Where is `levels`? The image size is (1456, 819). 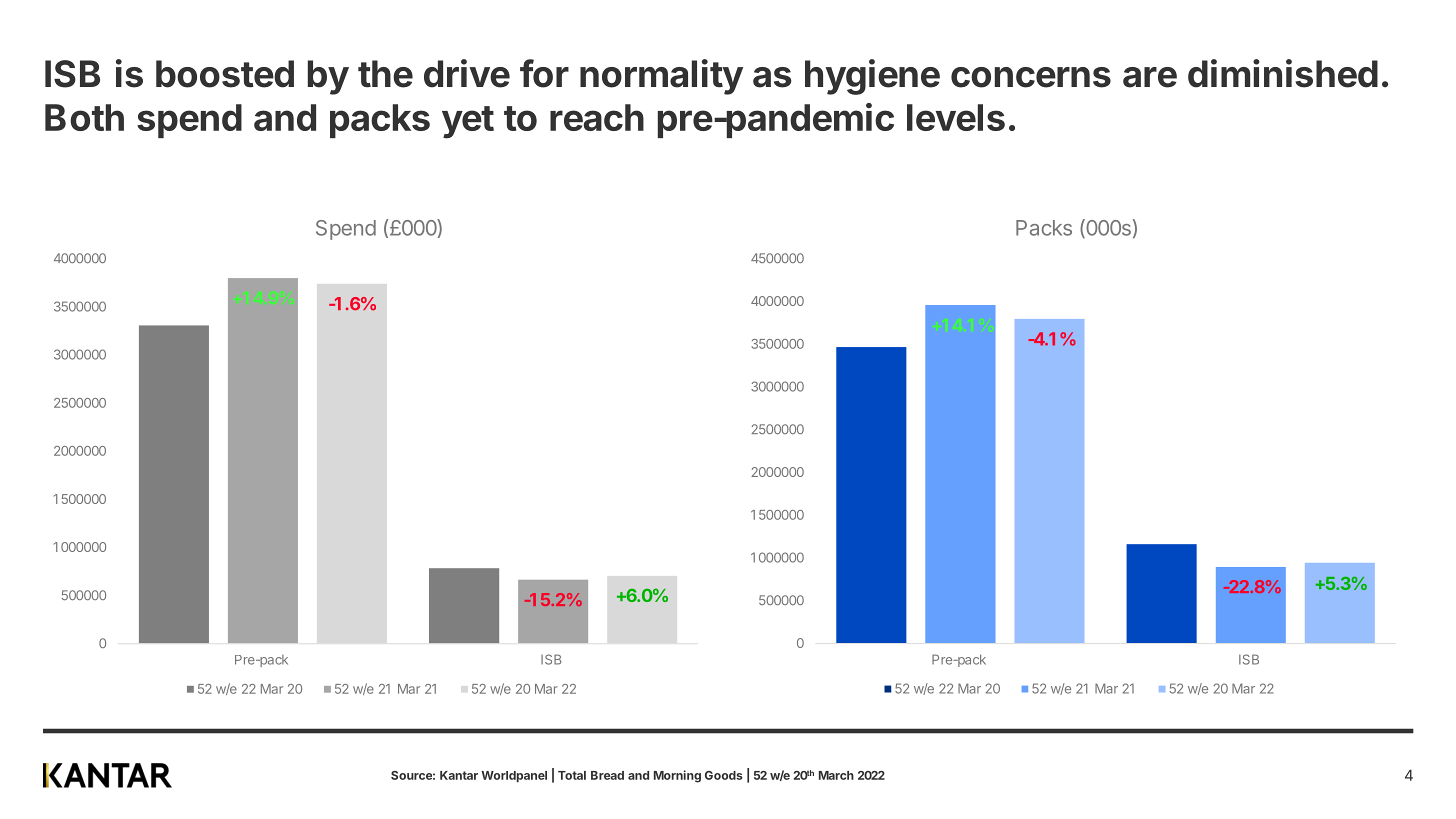
levels is located at coordinates (956, 117).
